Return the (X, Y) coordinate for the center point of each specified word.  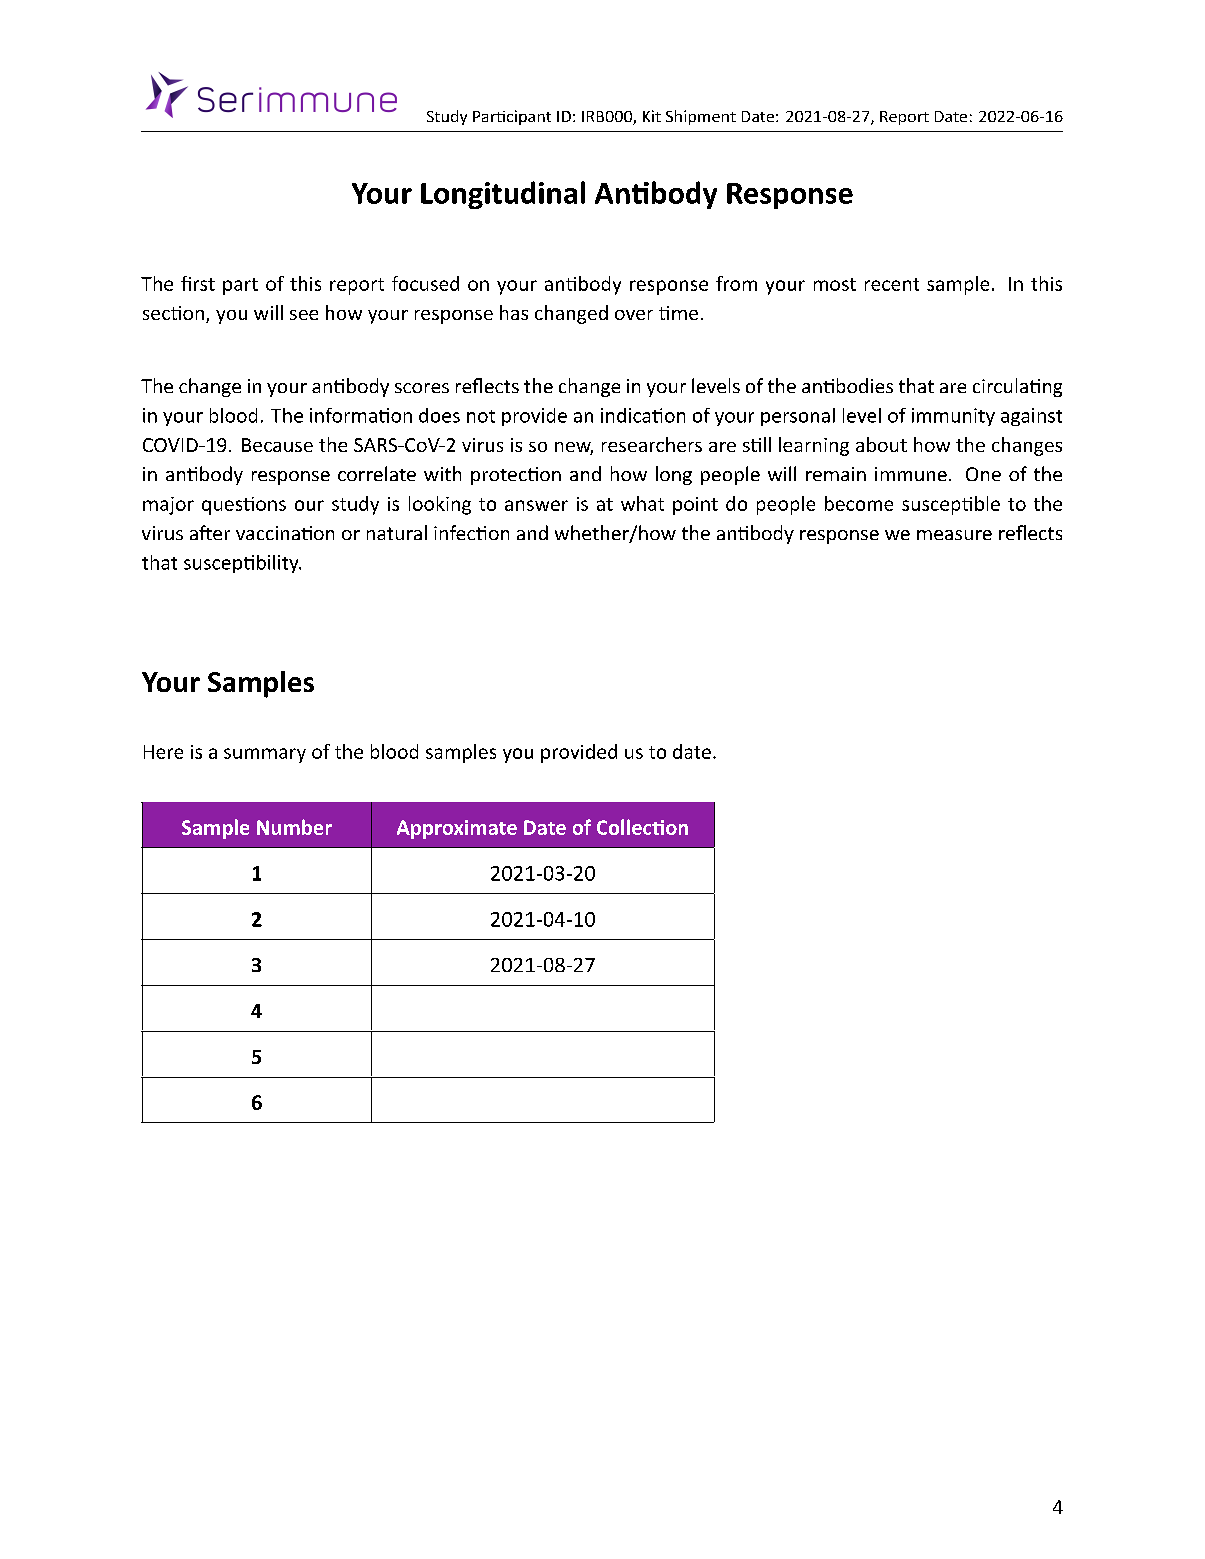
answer (536, 505)
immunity (953, 417)
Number (294, 827)
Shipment (701, 117)
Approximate (457, 829)
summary (265, 755)
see (304, 315)
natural (397, 532)
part (240, 286)
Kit (652, 116)
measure (954, 535)
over (634, 315)
